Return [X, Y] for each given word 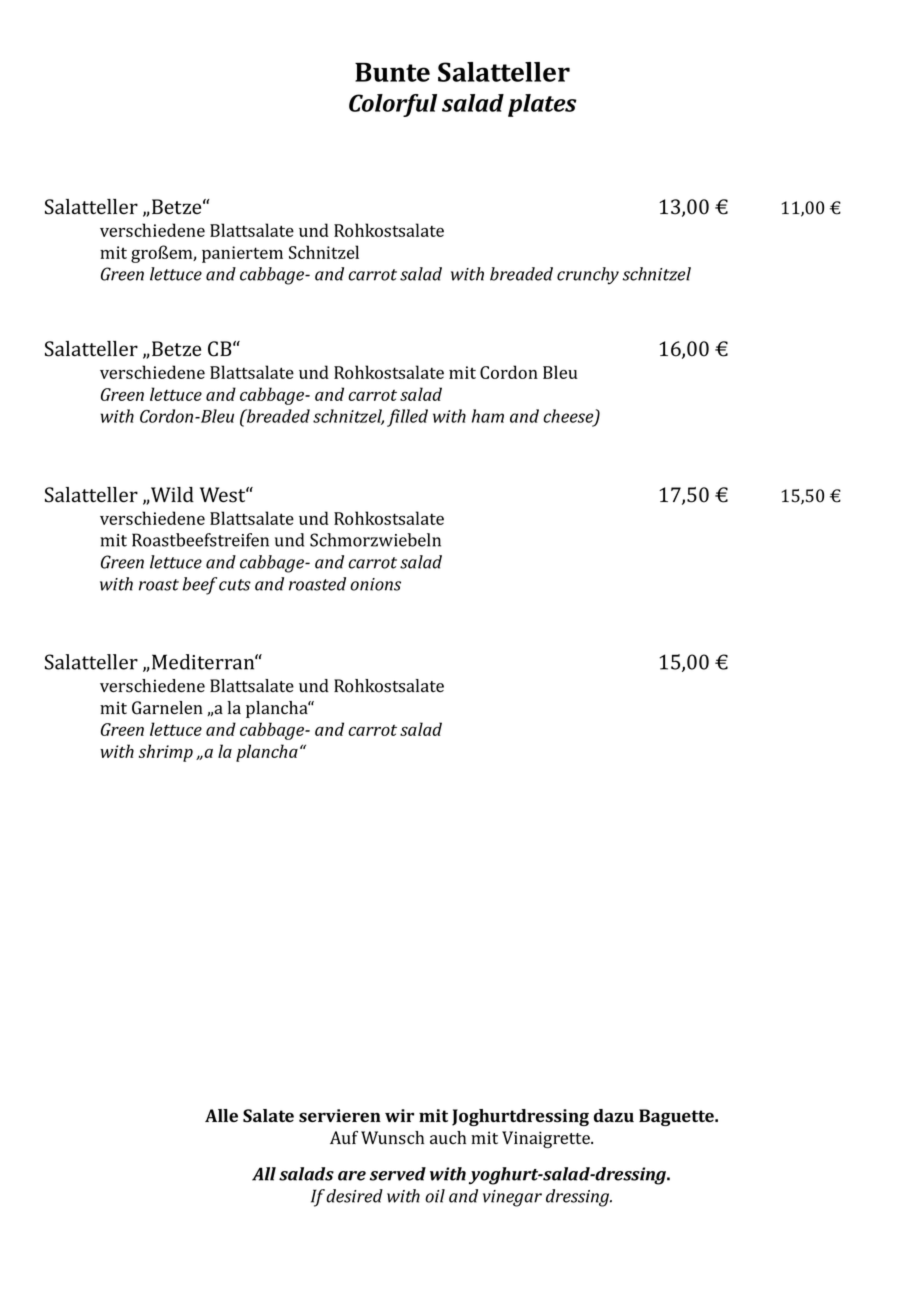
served [398, 1174]
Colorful [393, 105]
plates [542, 105]
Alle [221, 1115]
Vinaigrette [547, 1139]
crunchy [588, 276]
